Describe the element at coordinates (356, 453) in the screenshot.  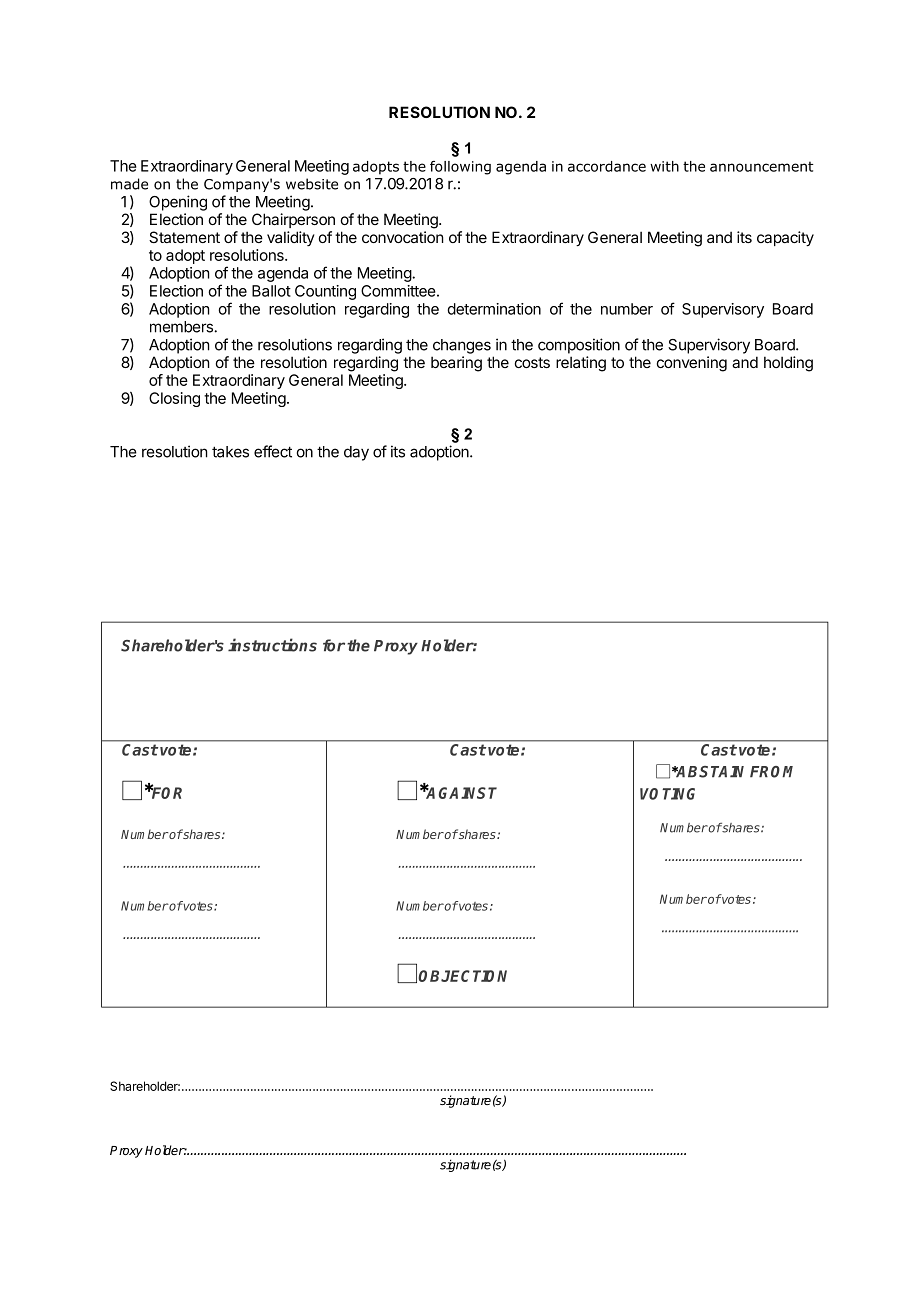
I see `day` at that location.
